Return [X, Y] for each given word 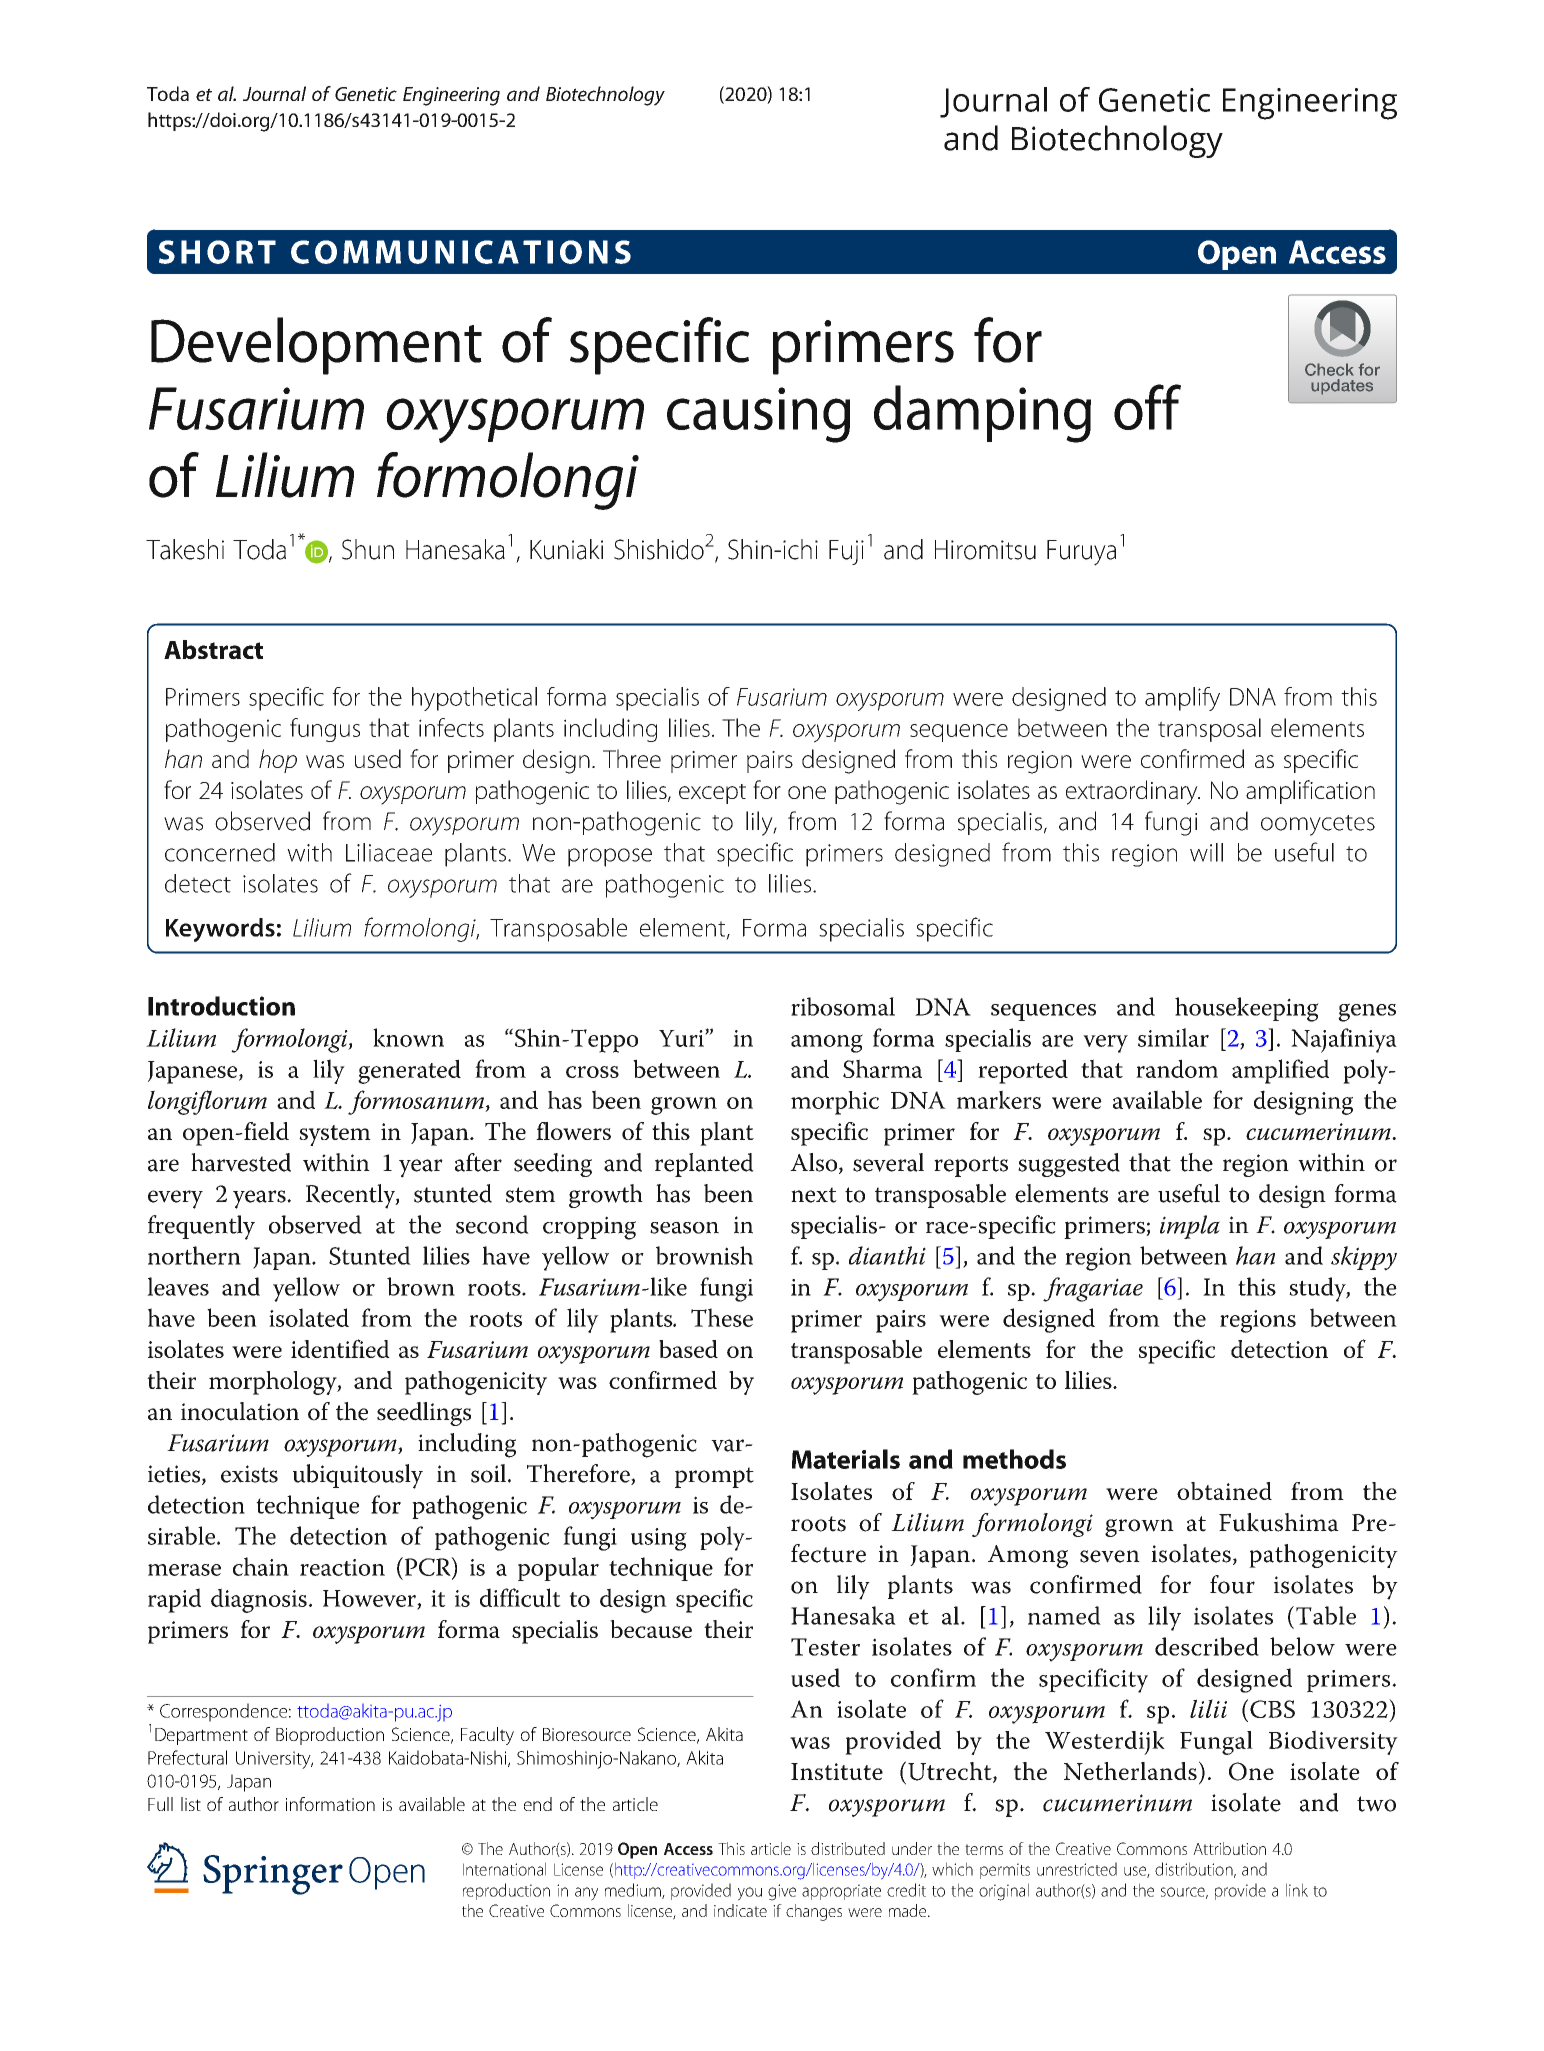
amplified [1280, 1071]
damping [982, 414]
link [1297, 1890]
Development [316, 346]
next [814, 1195]
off [1147, 407]
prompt [714, 1477]
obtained [1224, 1491]
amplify [1182, 699]
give [782, 1892]
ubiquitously [358, 1476]
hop [278, 761]
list [191, 1804]
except [712, 794]
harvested [241, 1162]
